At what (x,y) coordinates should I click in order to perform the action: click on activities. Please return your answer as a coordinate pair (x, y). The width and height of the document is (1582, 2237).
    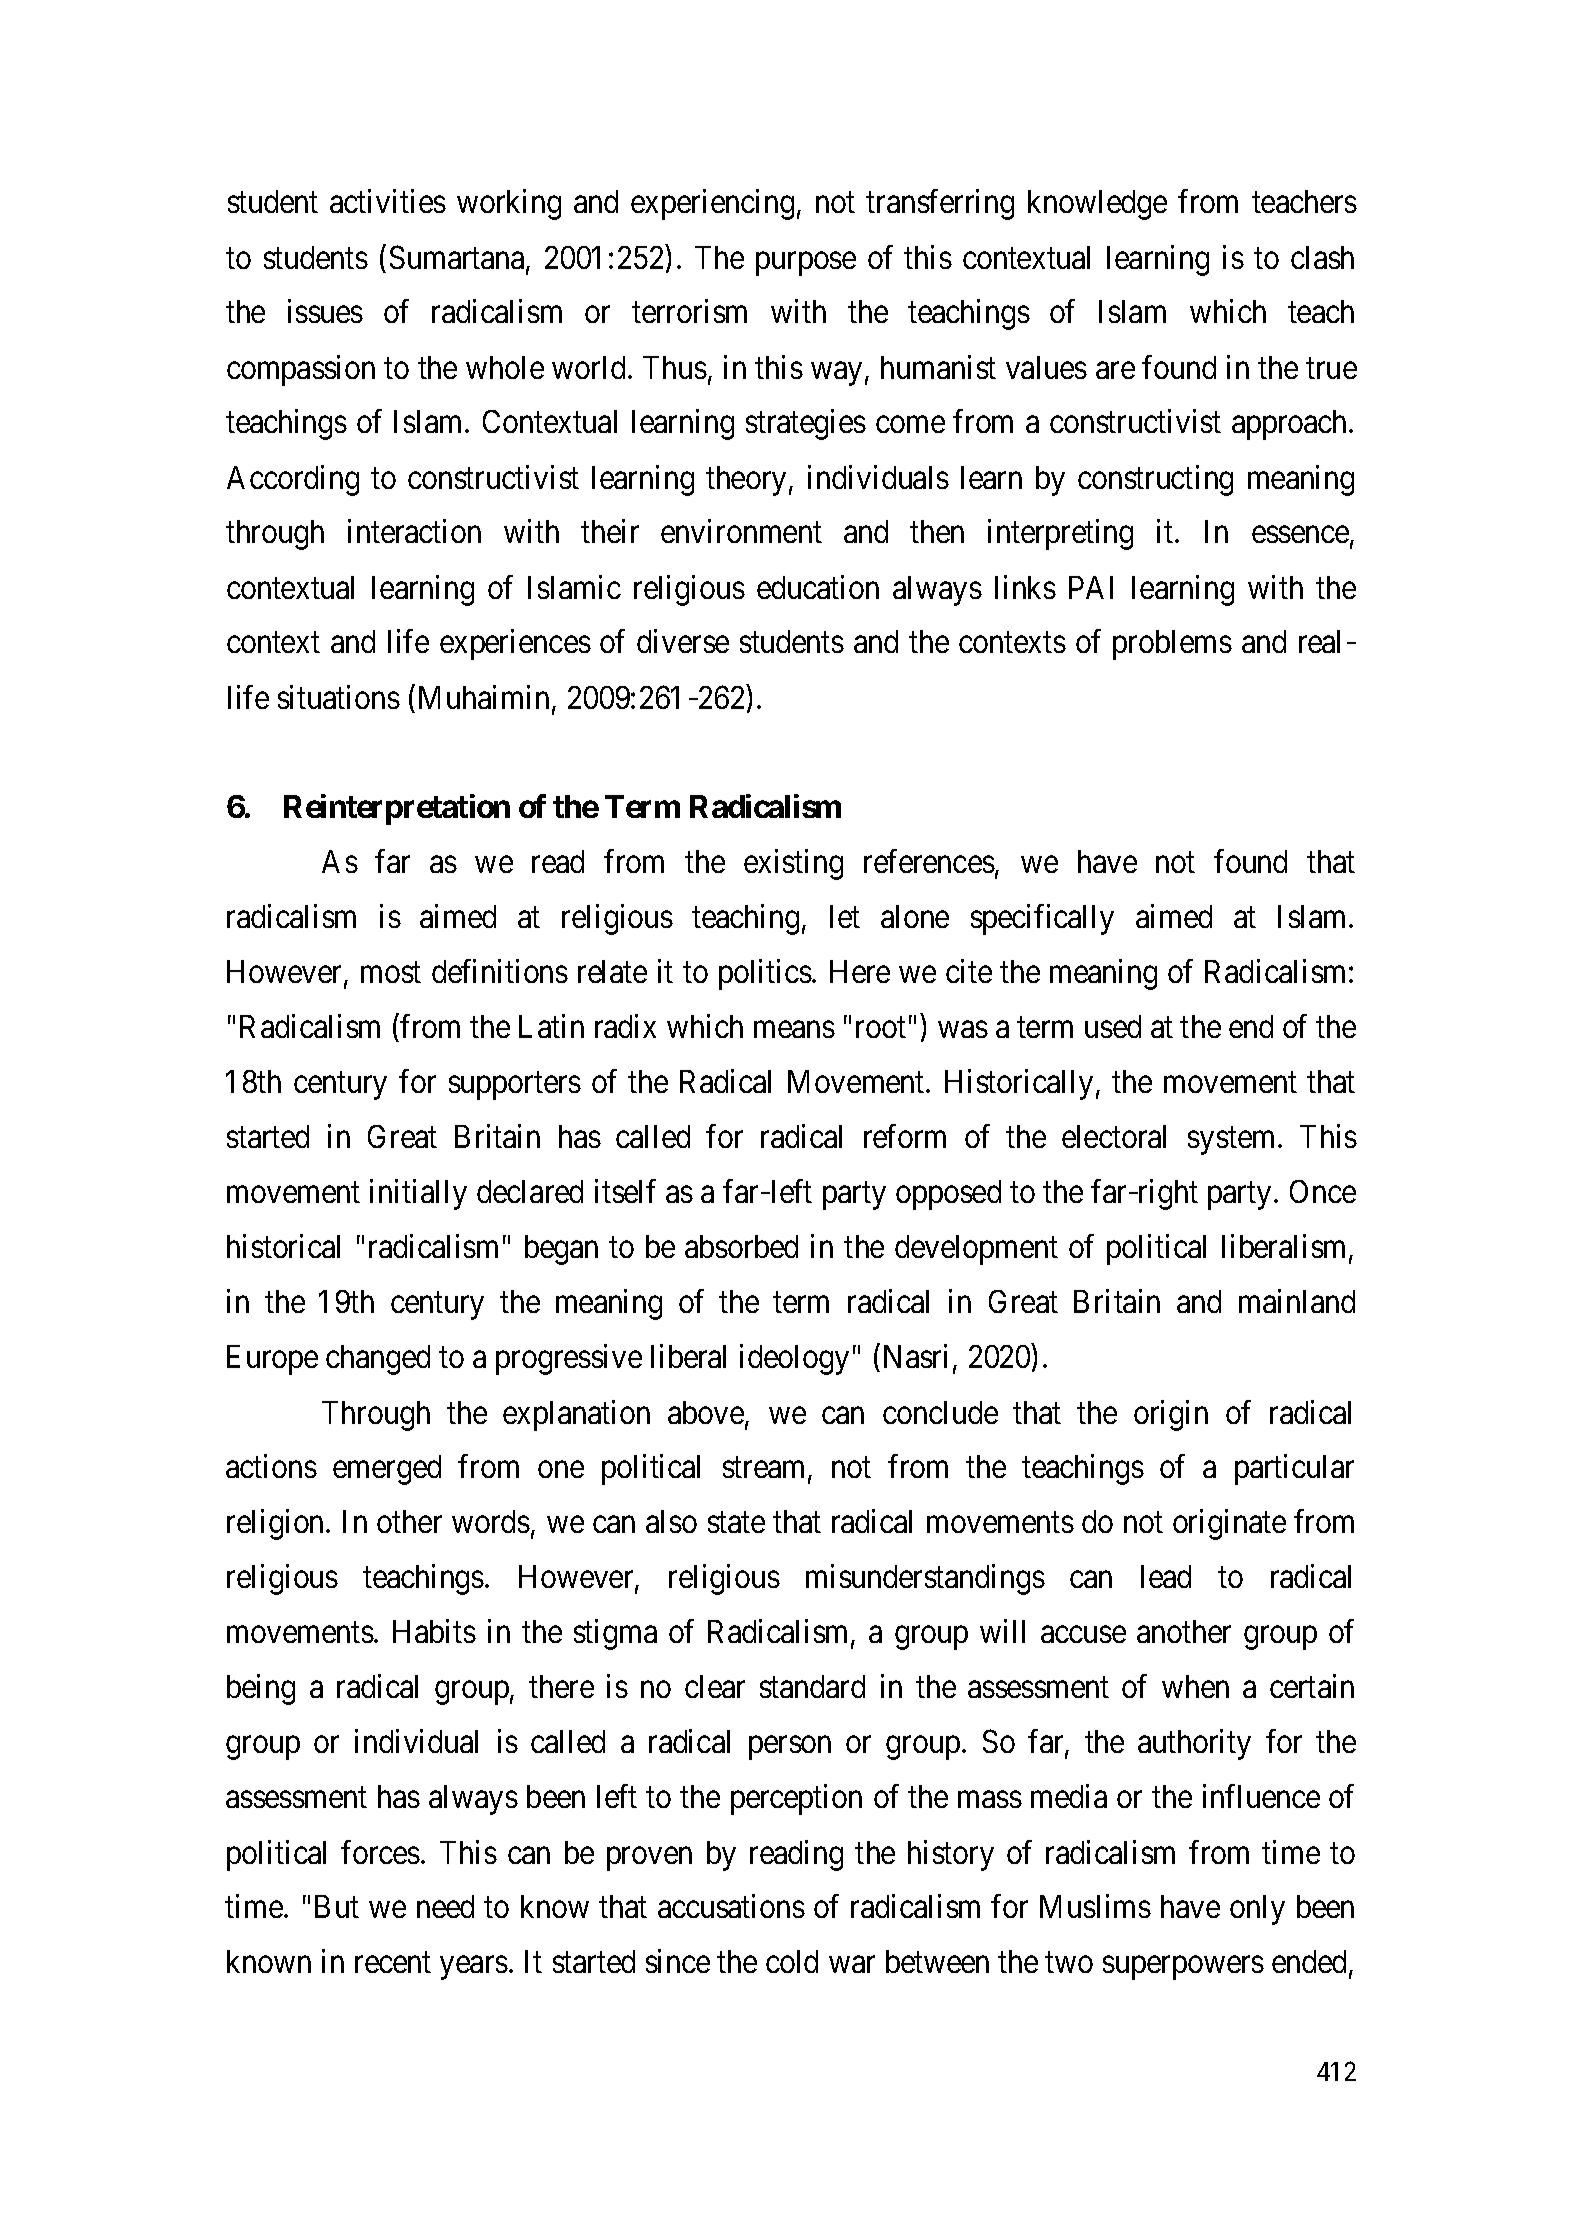
    Looking at the image, I should click on (388, 201).
